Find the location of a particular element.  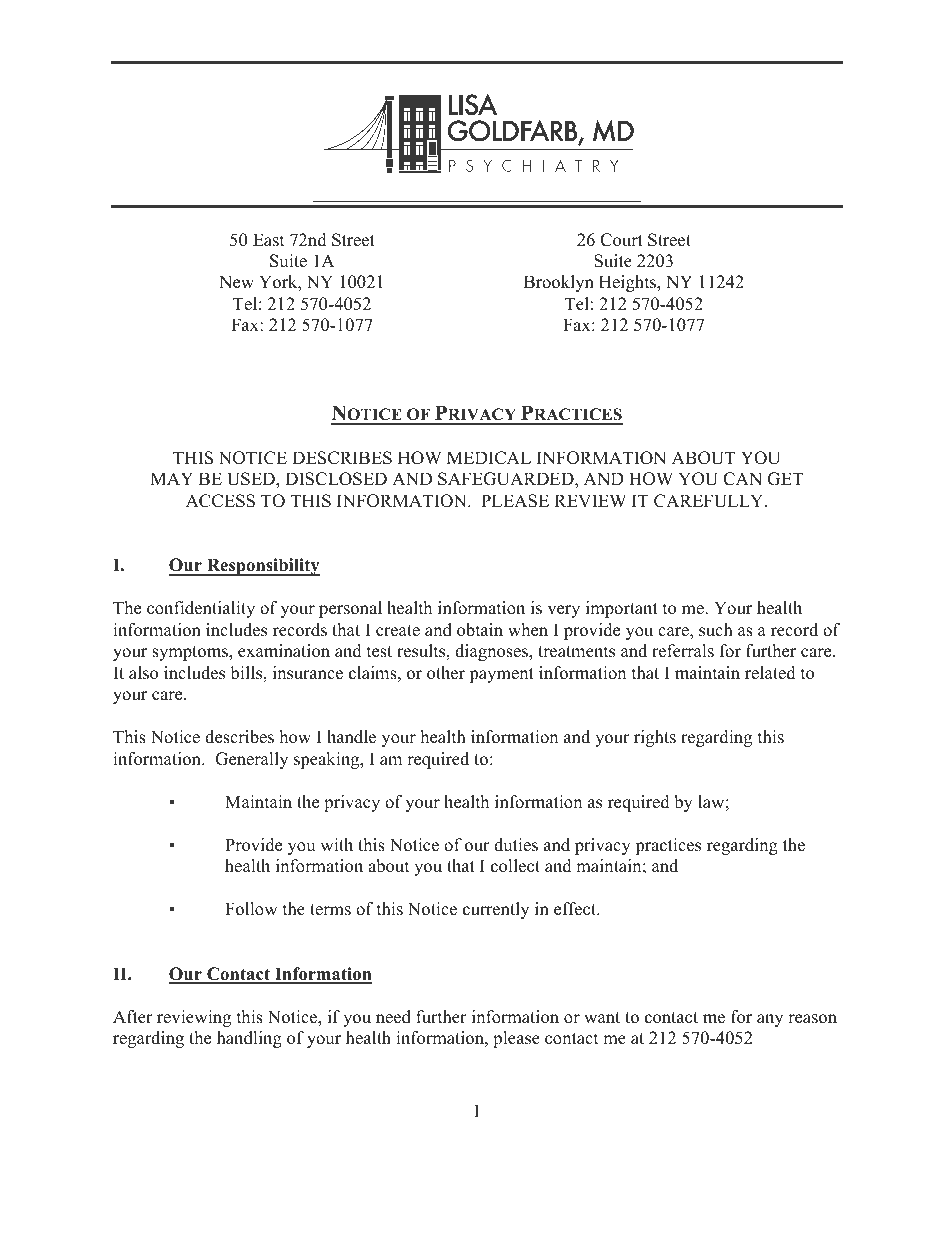

MEDICAL is located at coordinates (489, 458).
